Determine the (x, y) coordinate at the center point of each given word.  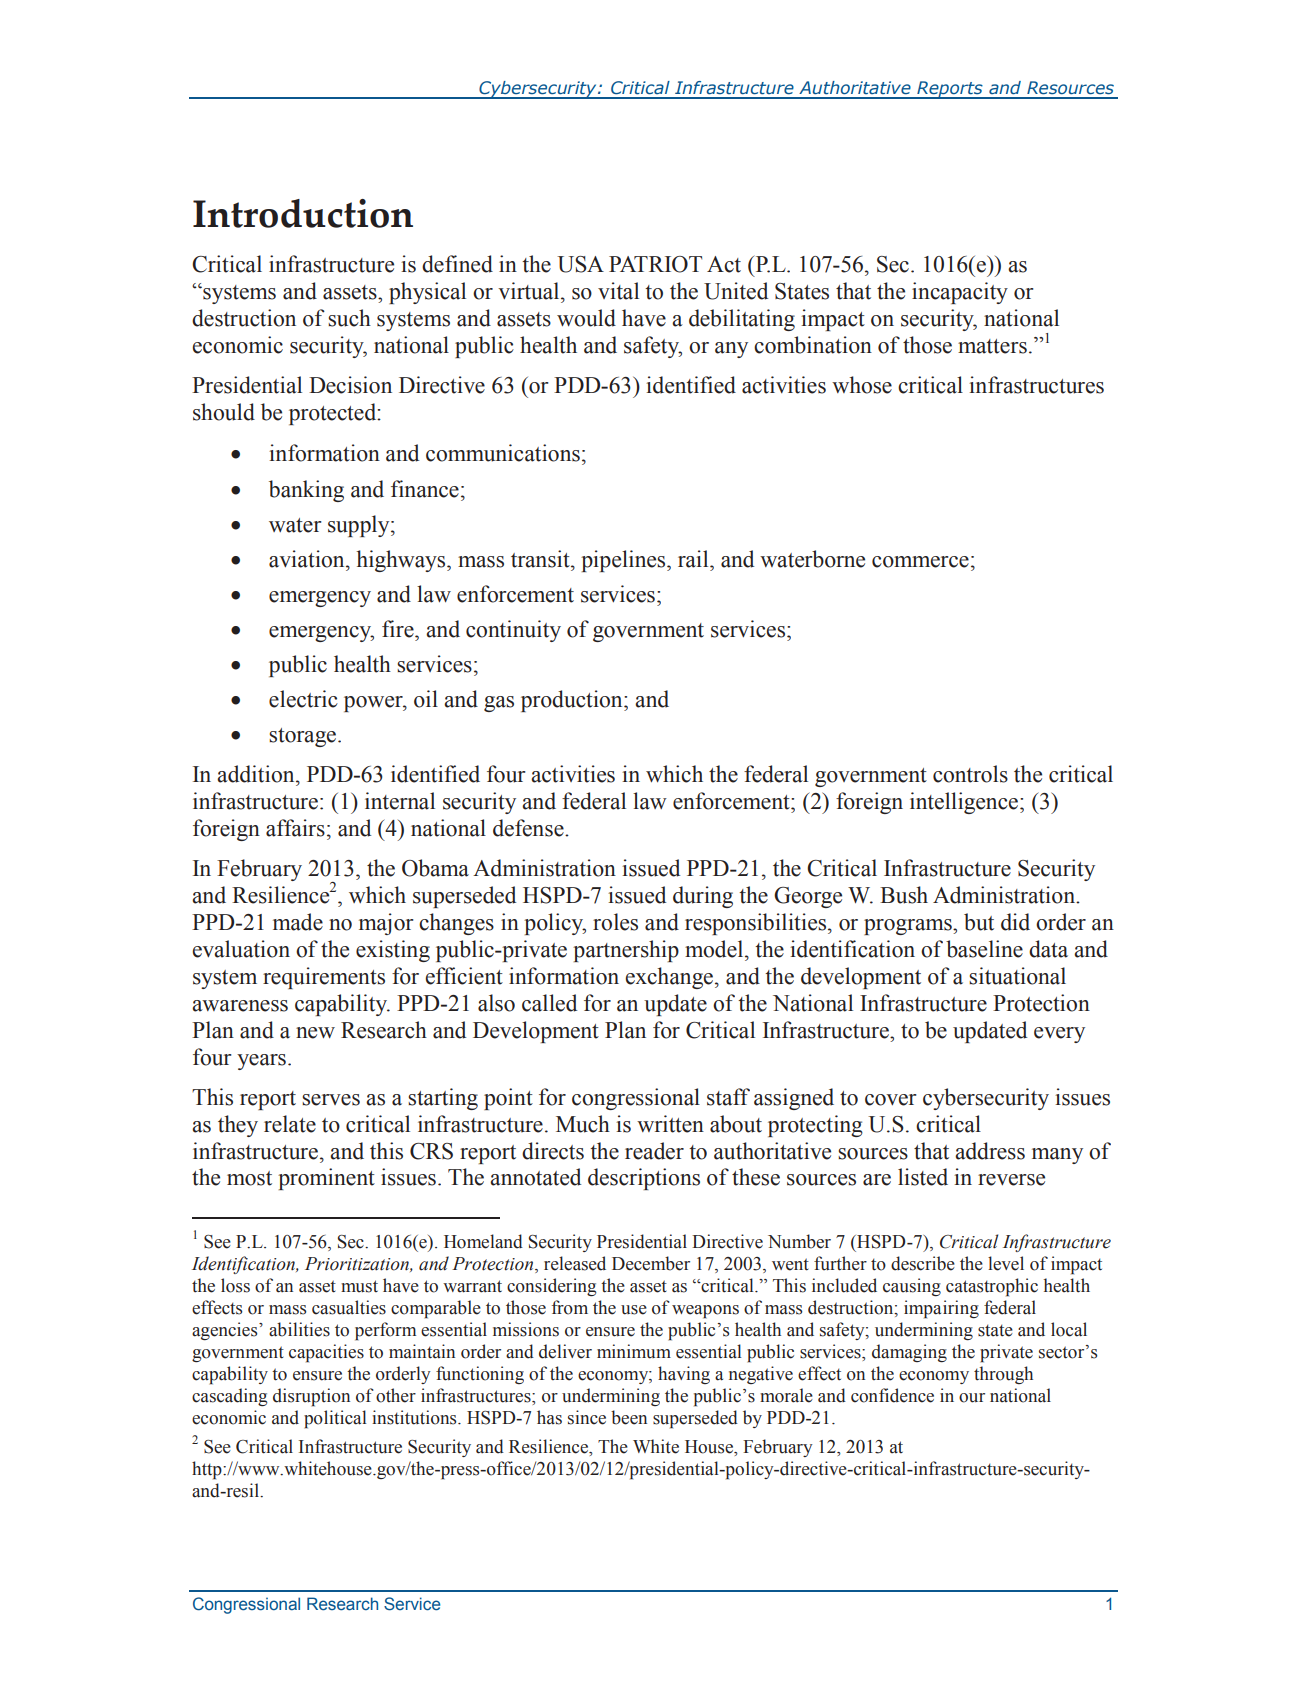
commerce (920, 562)
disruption (311, 1397)
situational (1017, 976)
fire (399, 629)
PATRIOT (655, 264)
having (684, 1375)
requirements (324, 978)
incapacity (960, 293)
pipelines (624, 561)
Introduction (303, 213)
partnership (626, 951)
